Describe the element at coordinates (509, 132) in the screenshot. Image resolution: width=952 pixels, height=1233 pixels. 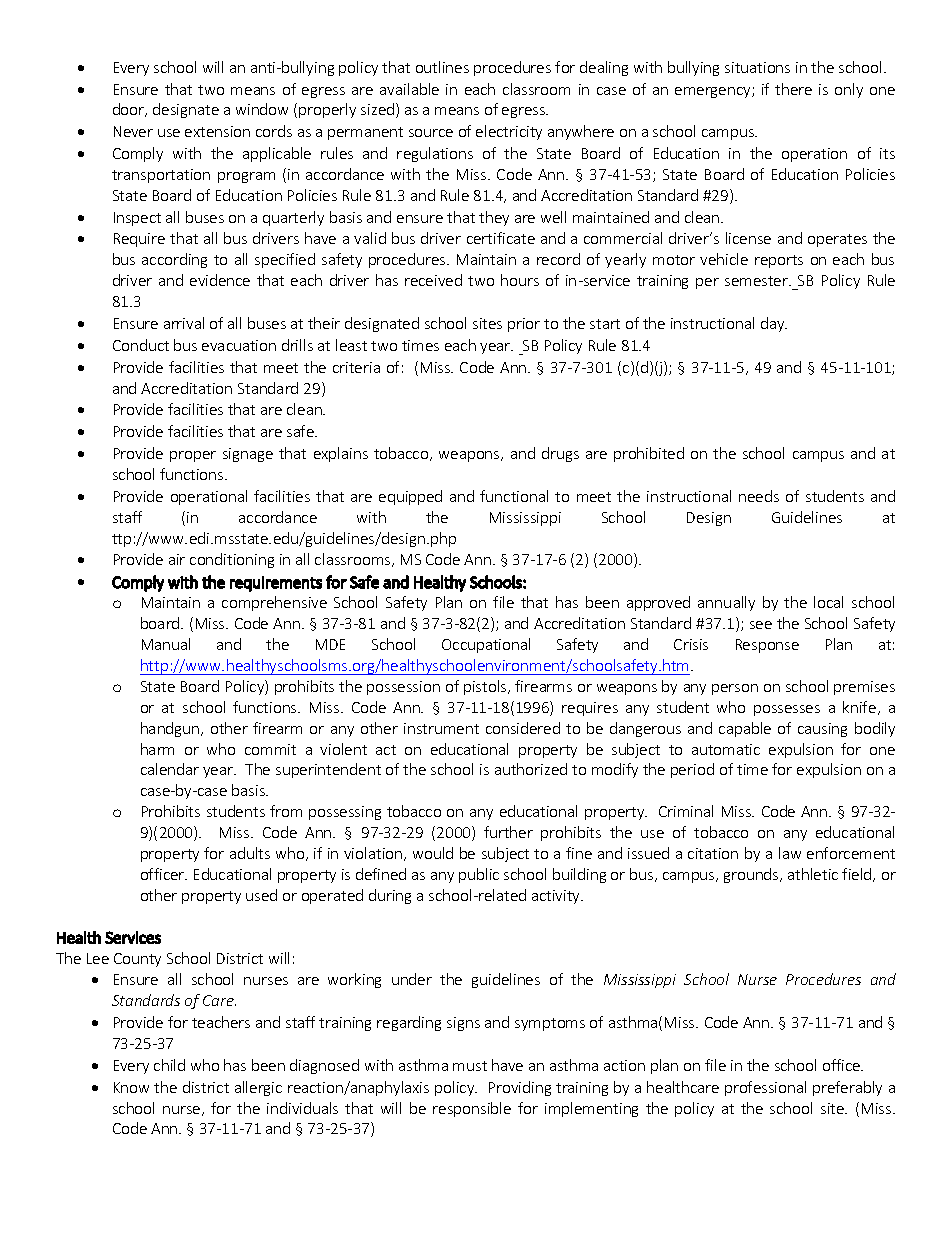
I see `electricity` at that location.
